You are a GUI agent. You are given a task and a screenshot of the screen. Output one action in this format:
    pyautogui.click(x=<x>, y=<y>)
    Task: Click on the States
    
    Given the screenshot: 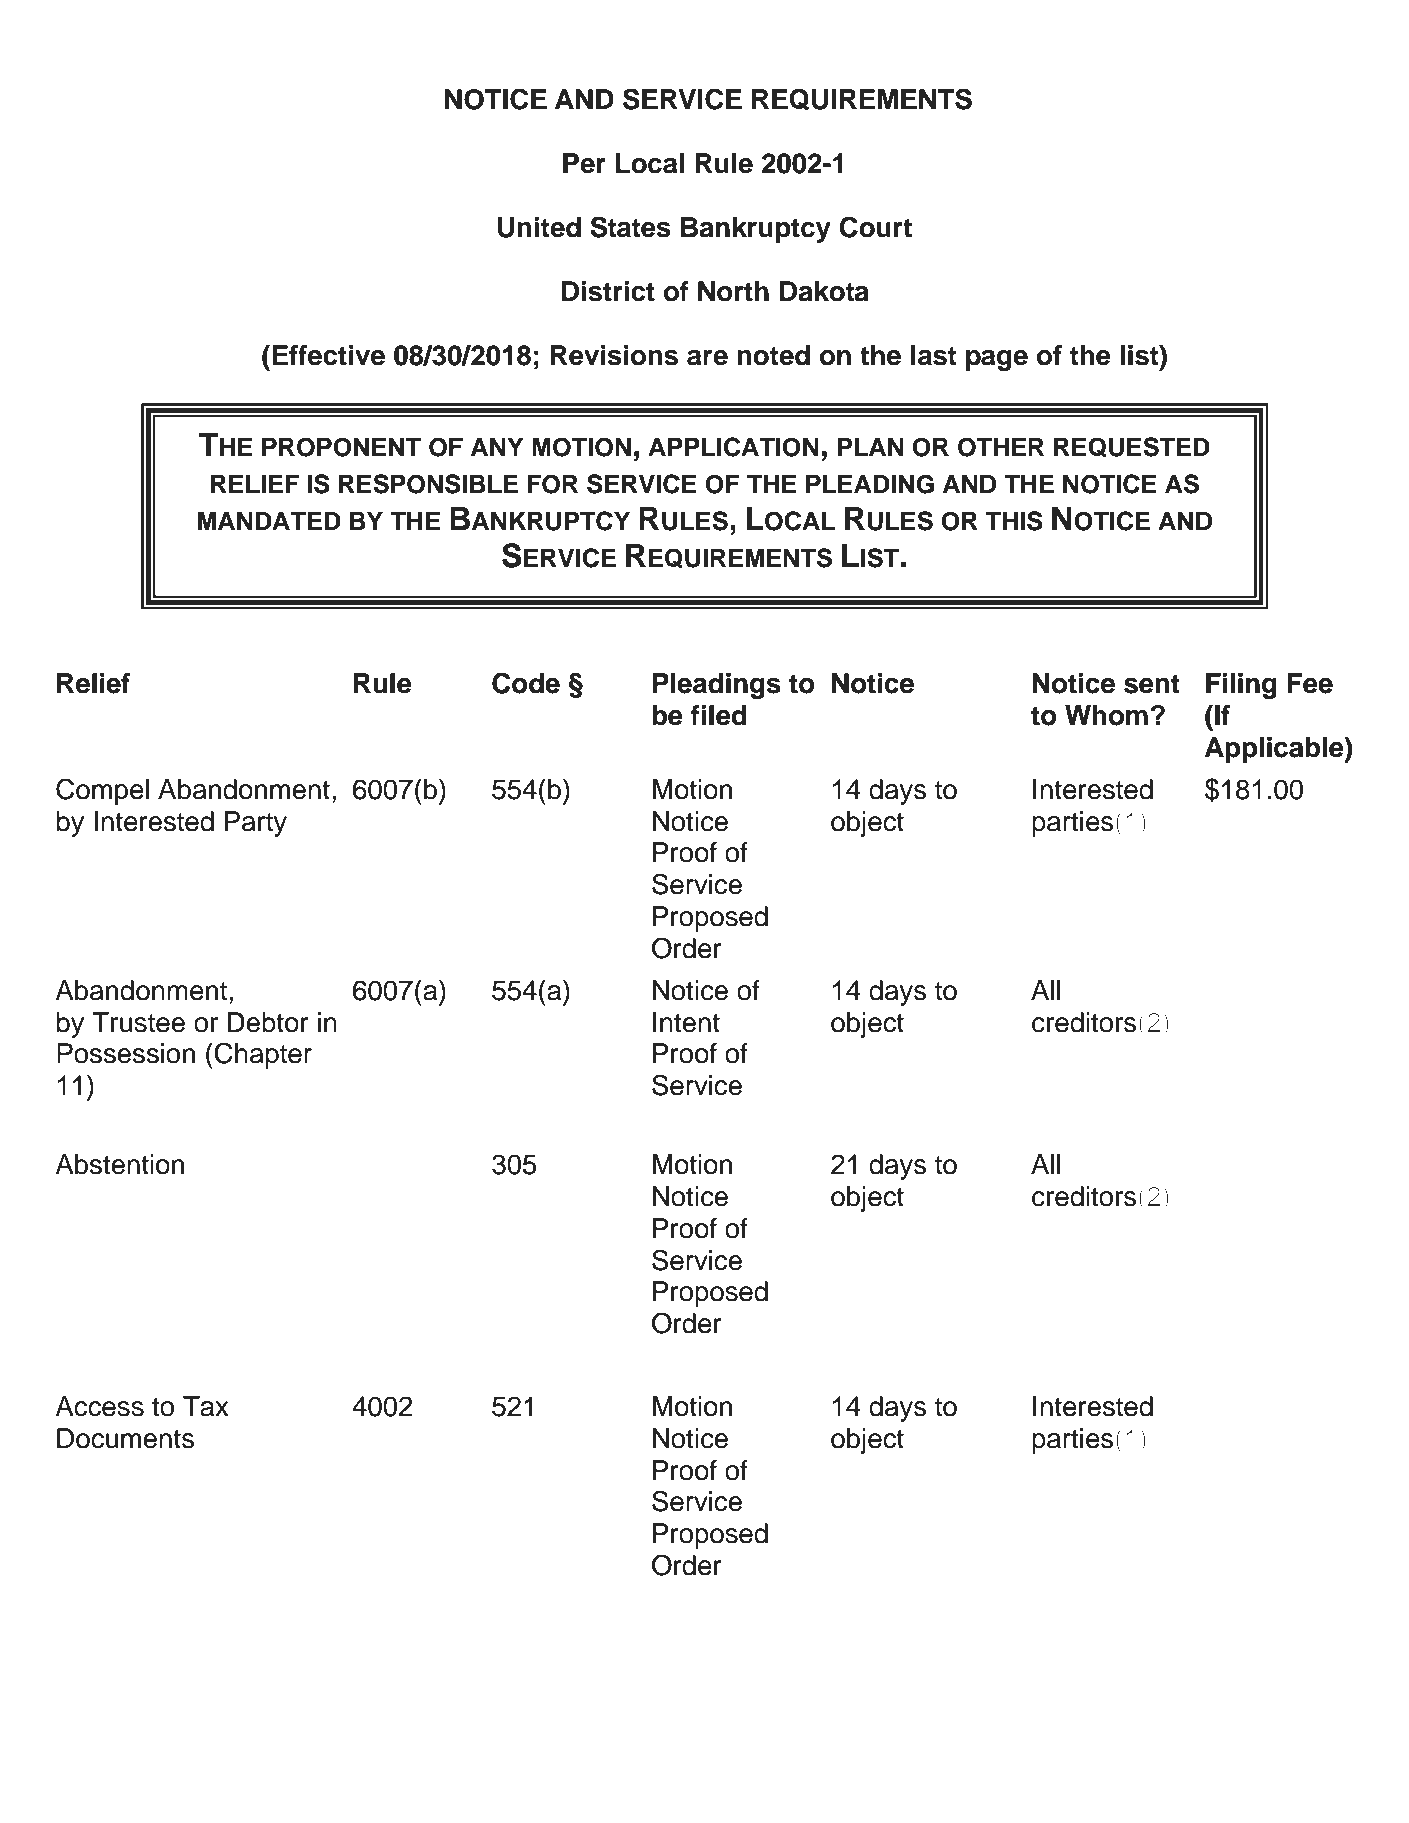 What is the action you would take?
    pyautogui.click(x=630, y=227)
